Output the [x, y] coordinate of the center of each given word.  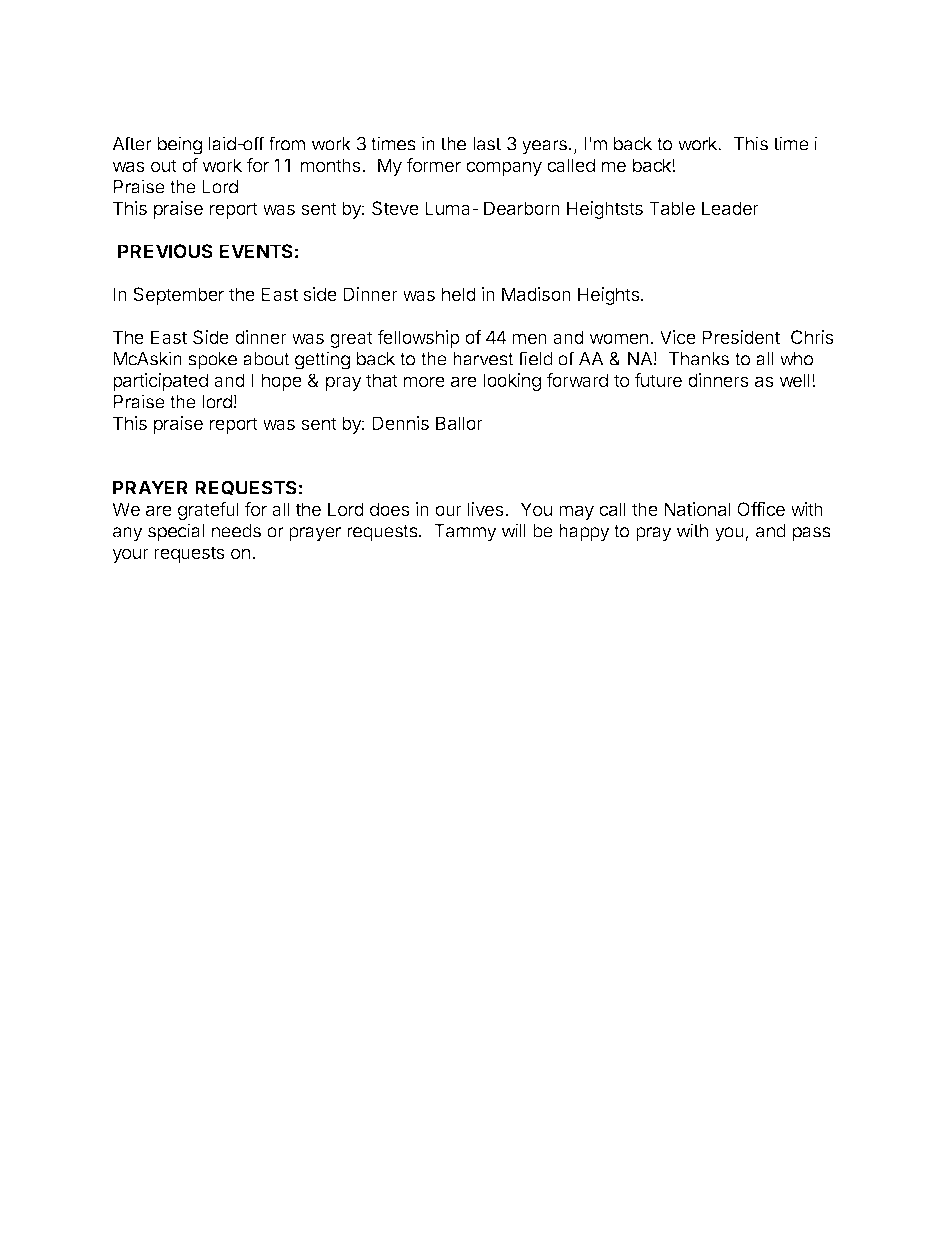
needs [236, 531]
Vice [678, 337]
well [795, 380]
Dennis [400, 423]
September [178, 296]
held [459, 294]
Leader [730, 208]
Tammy [465, 533]
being [180, 145]
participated [160, 382]
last [487, 144]
